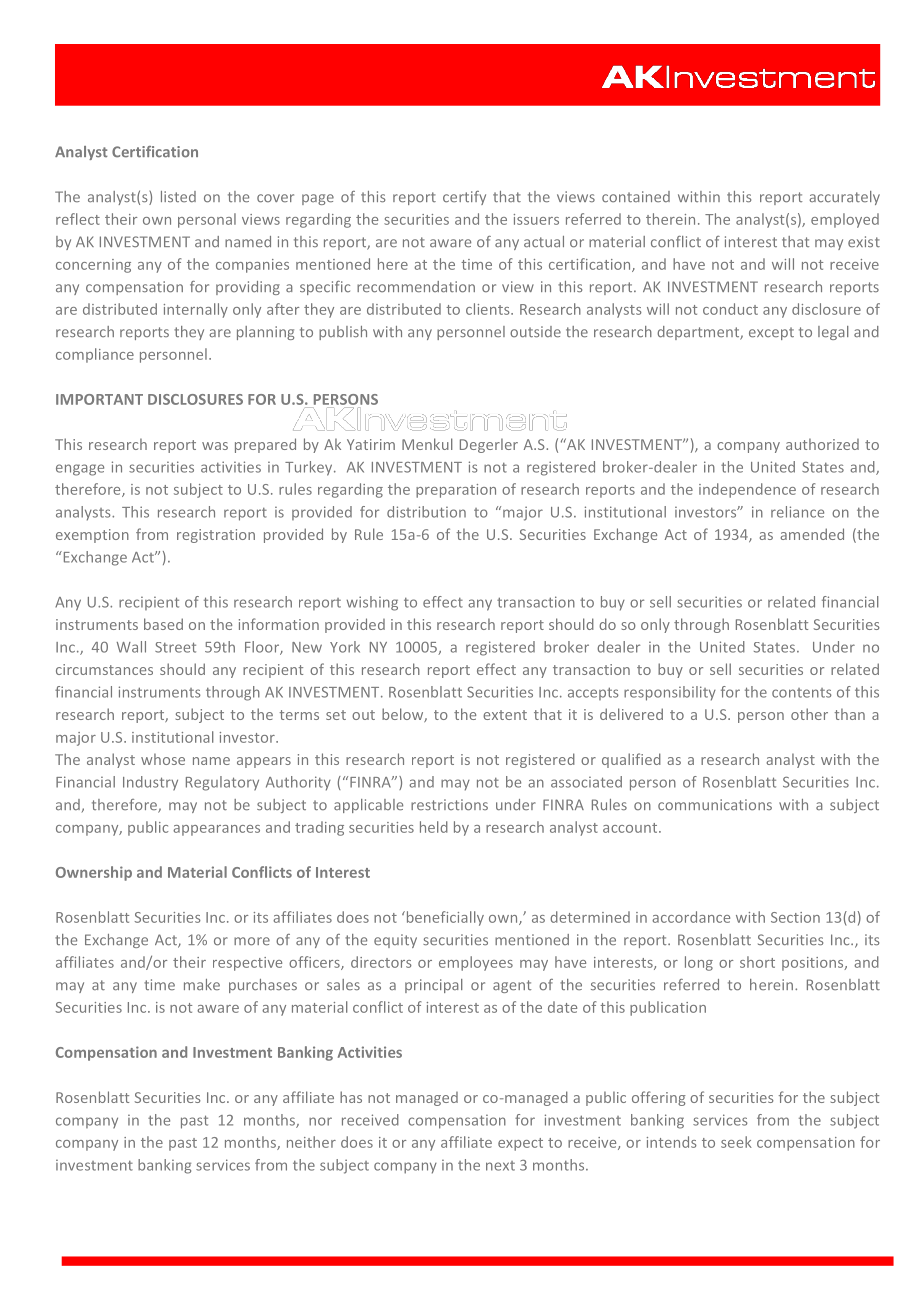 The width and height of the image is (924, 1308). I want to click on employed, so click(845, 220).
